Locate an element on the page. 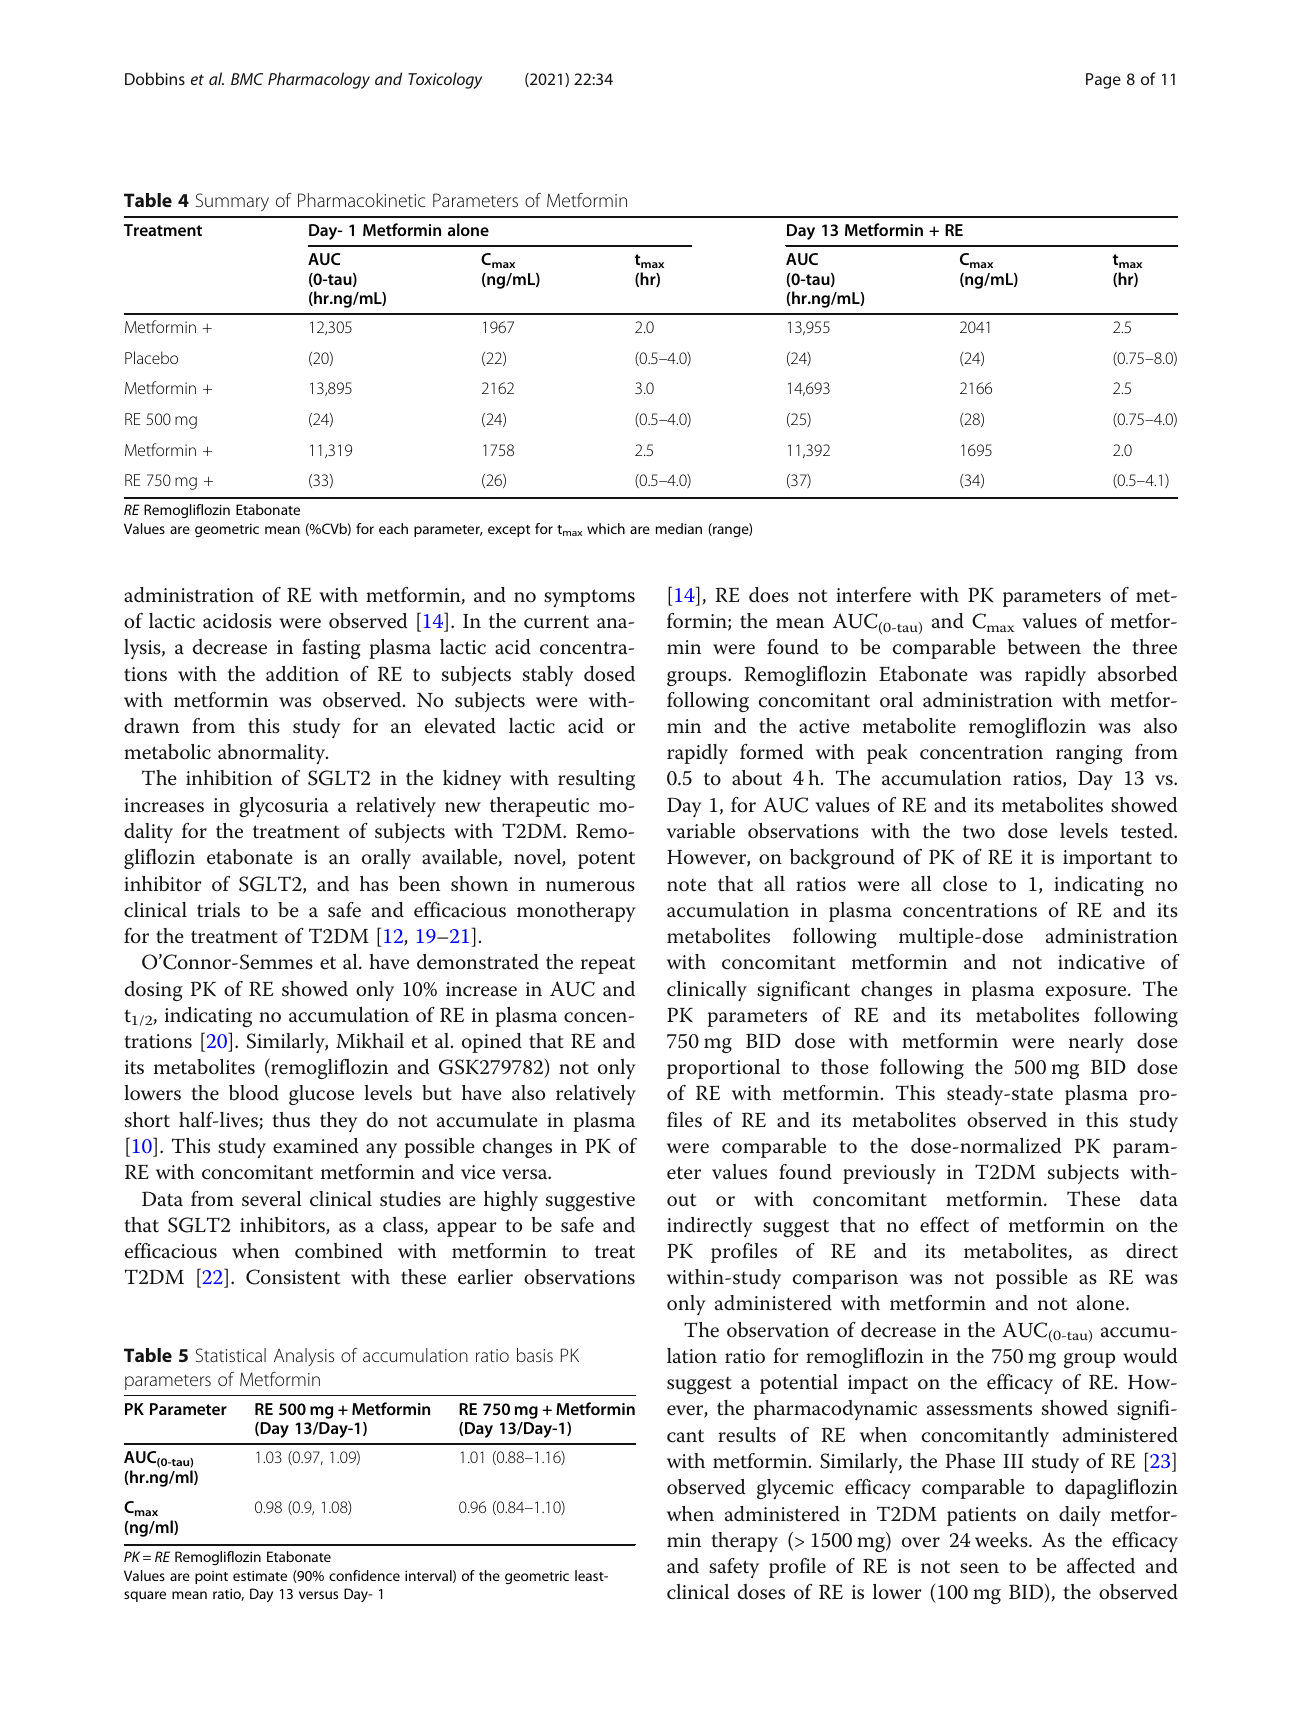 The height and width of the page is (1730, 1302). variable is located at coordinates (700, 831).
